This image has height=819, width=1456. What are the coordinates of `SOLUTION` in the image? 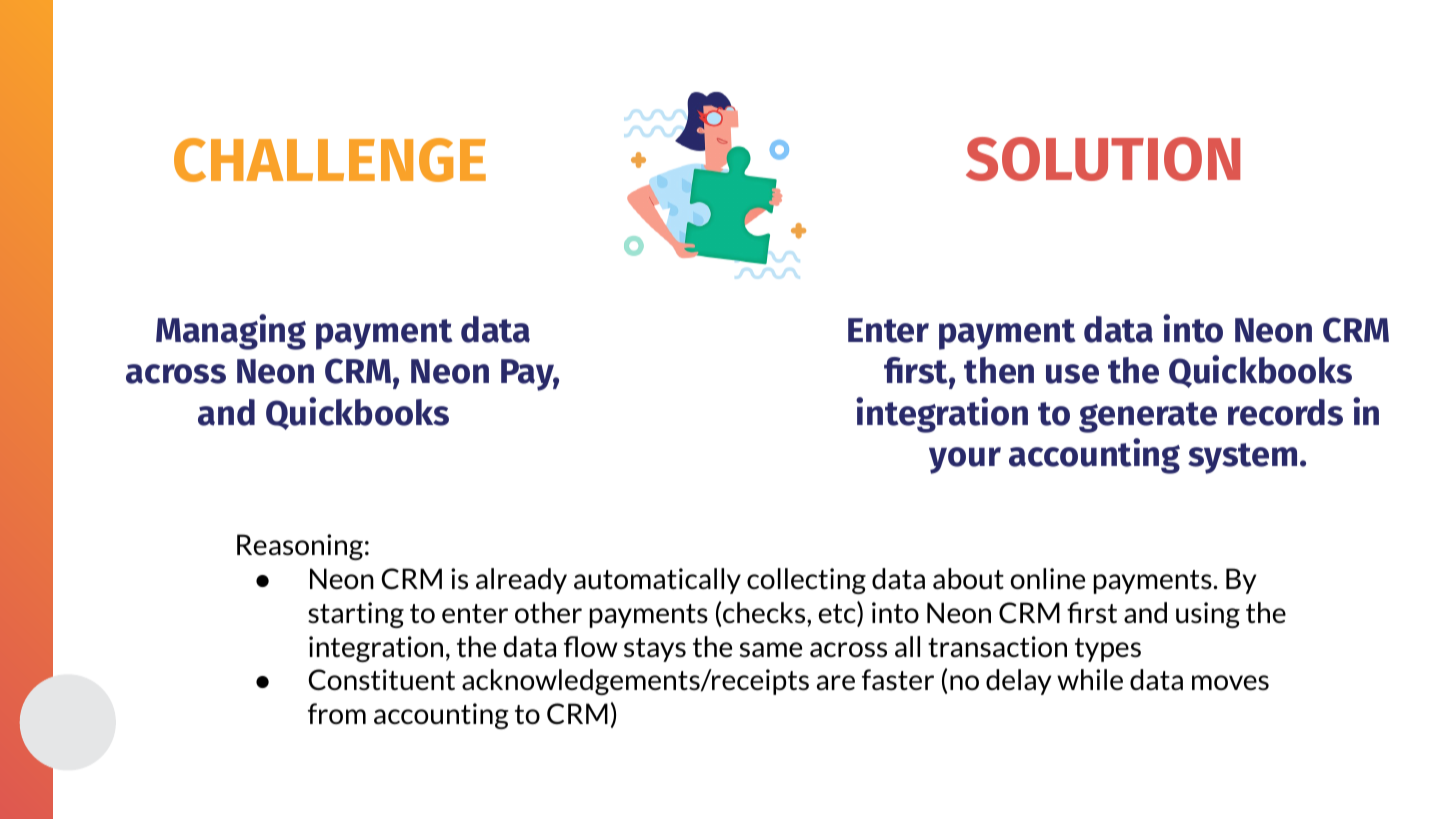 It's located at (1103, 159).
